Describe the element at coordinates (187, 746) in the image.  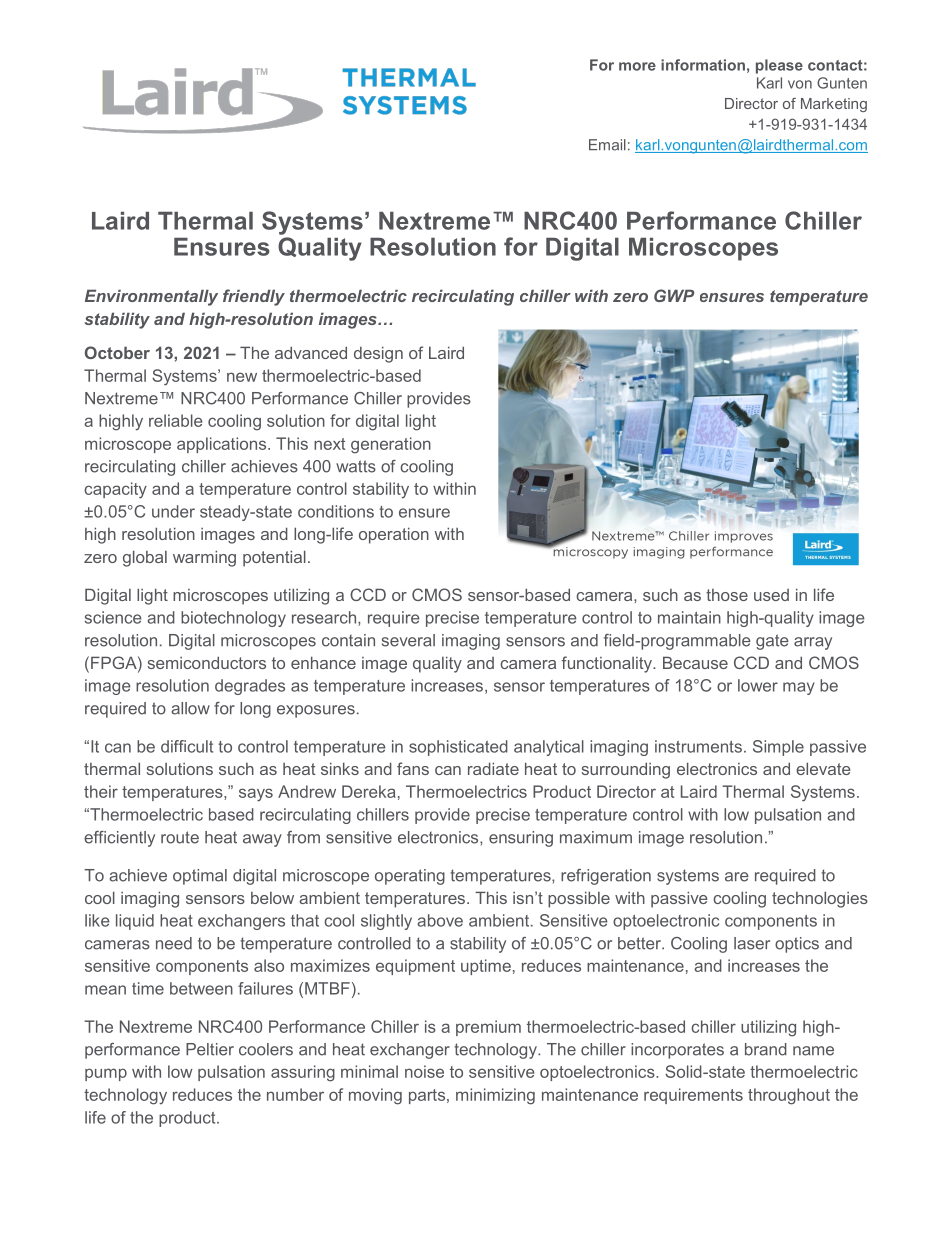
I see `difficult` at that location.
